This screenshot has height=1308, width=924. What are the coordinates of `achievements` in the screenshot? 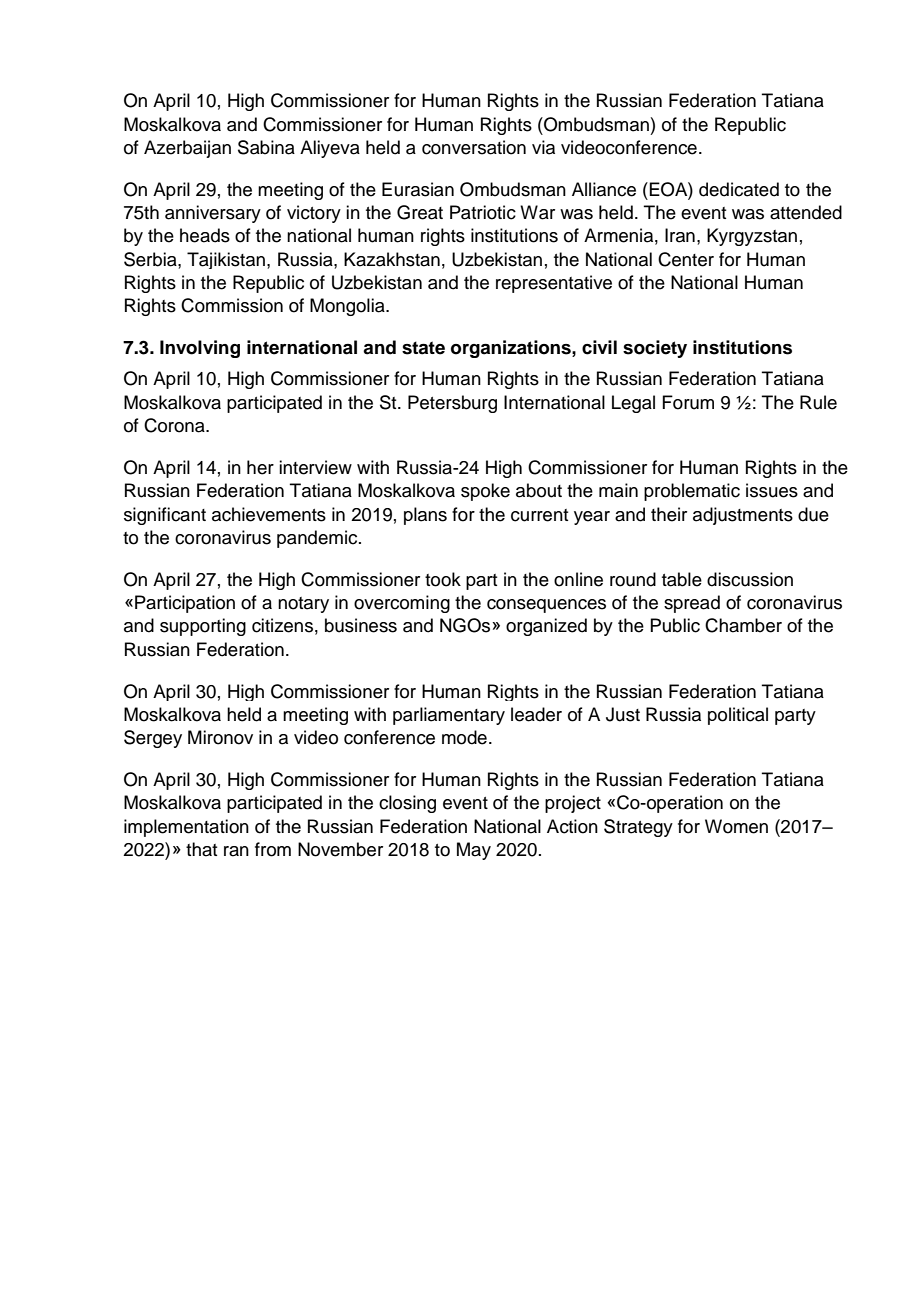 It's located at (269, 514).
